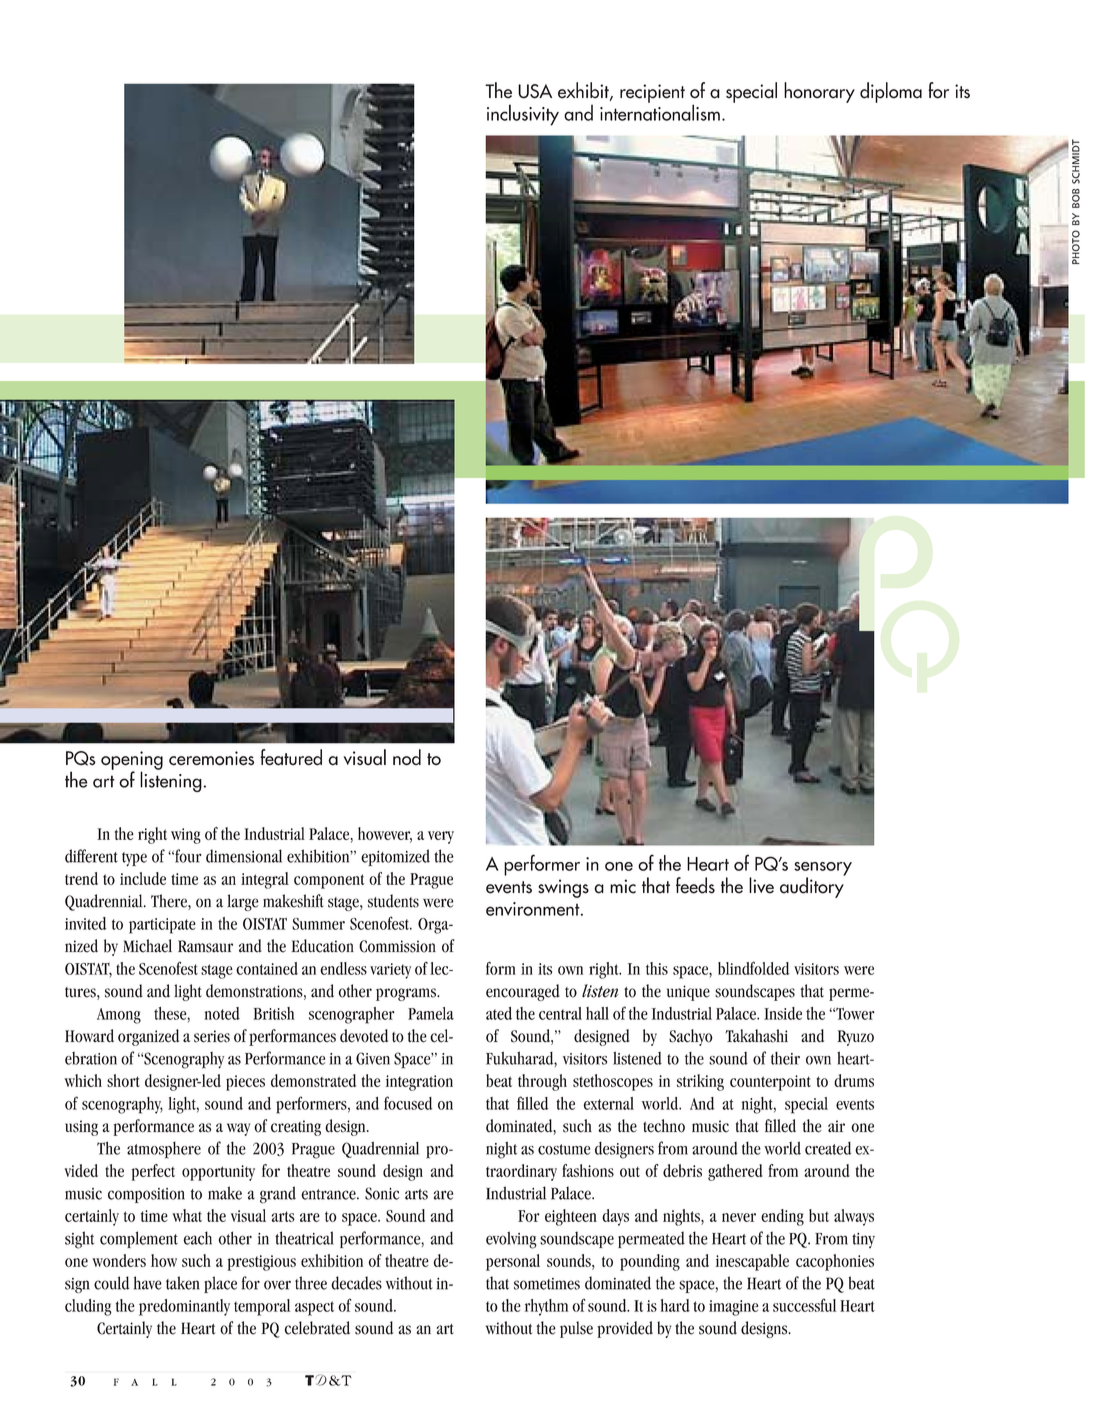  What do you see at coordinates (162, 926) in the page?
I see `participate` at bounding box center [162, 926].
